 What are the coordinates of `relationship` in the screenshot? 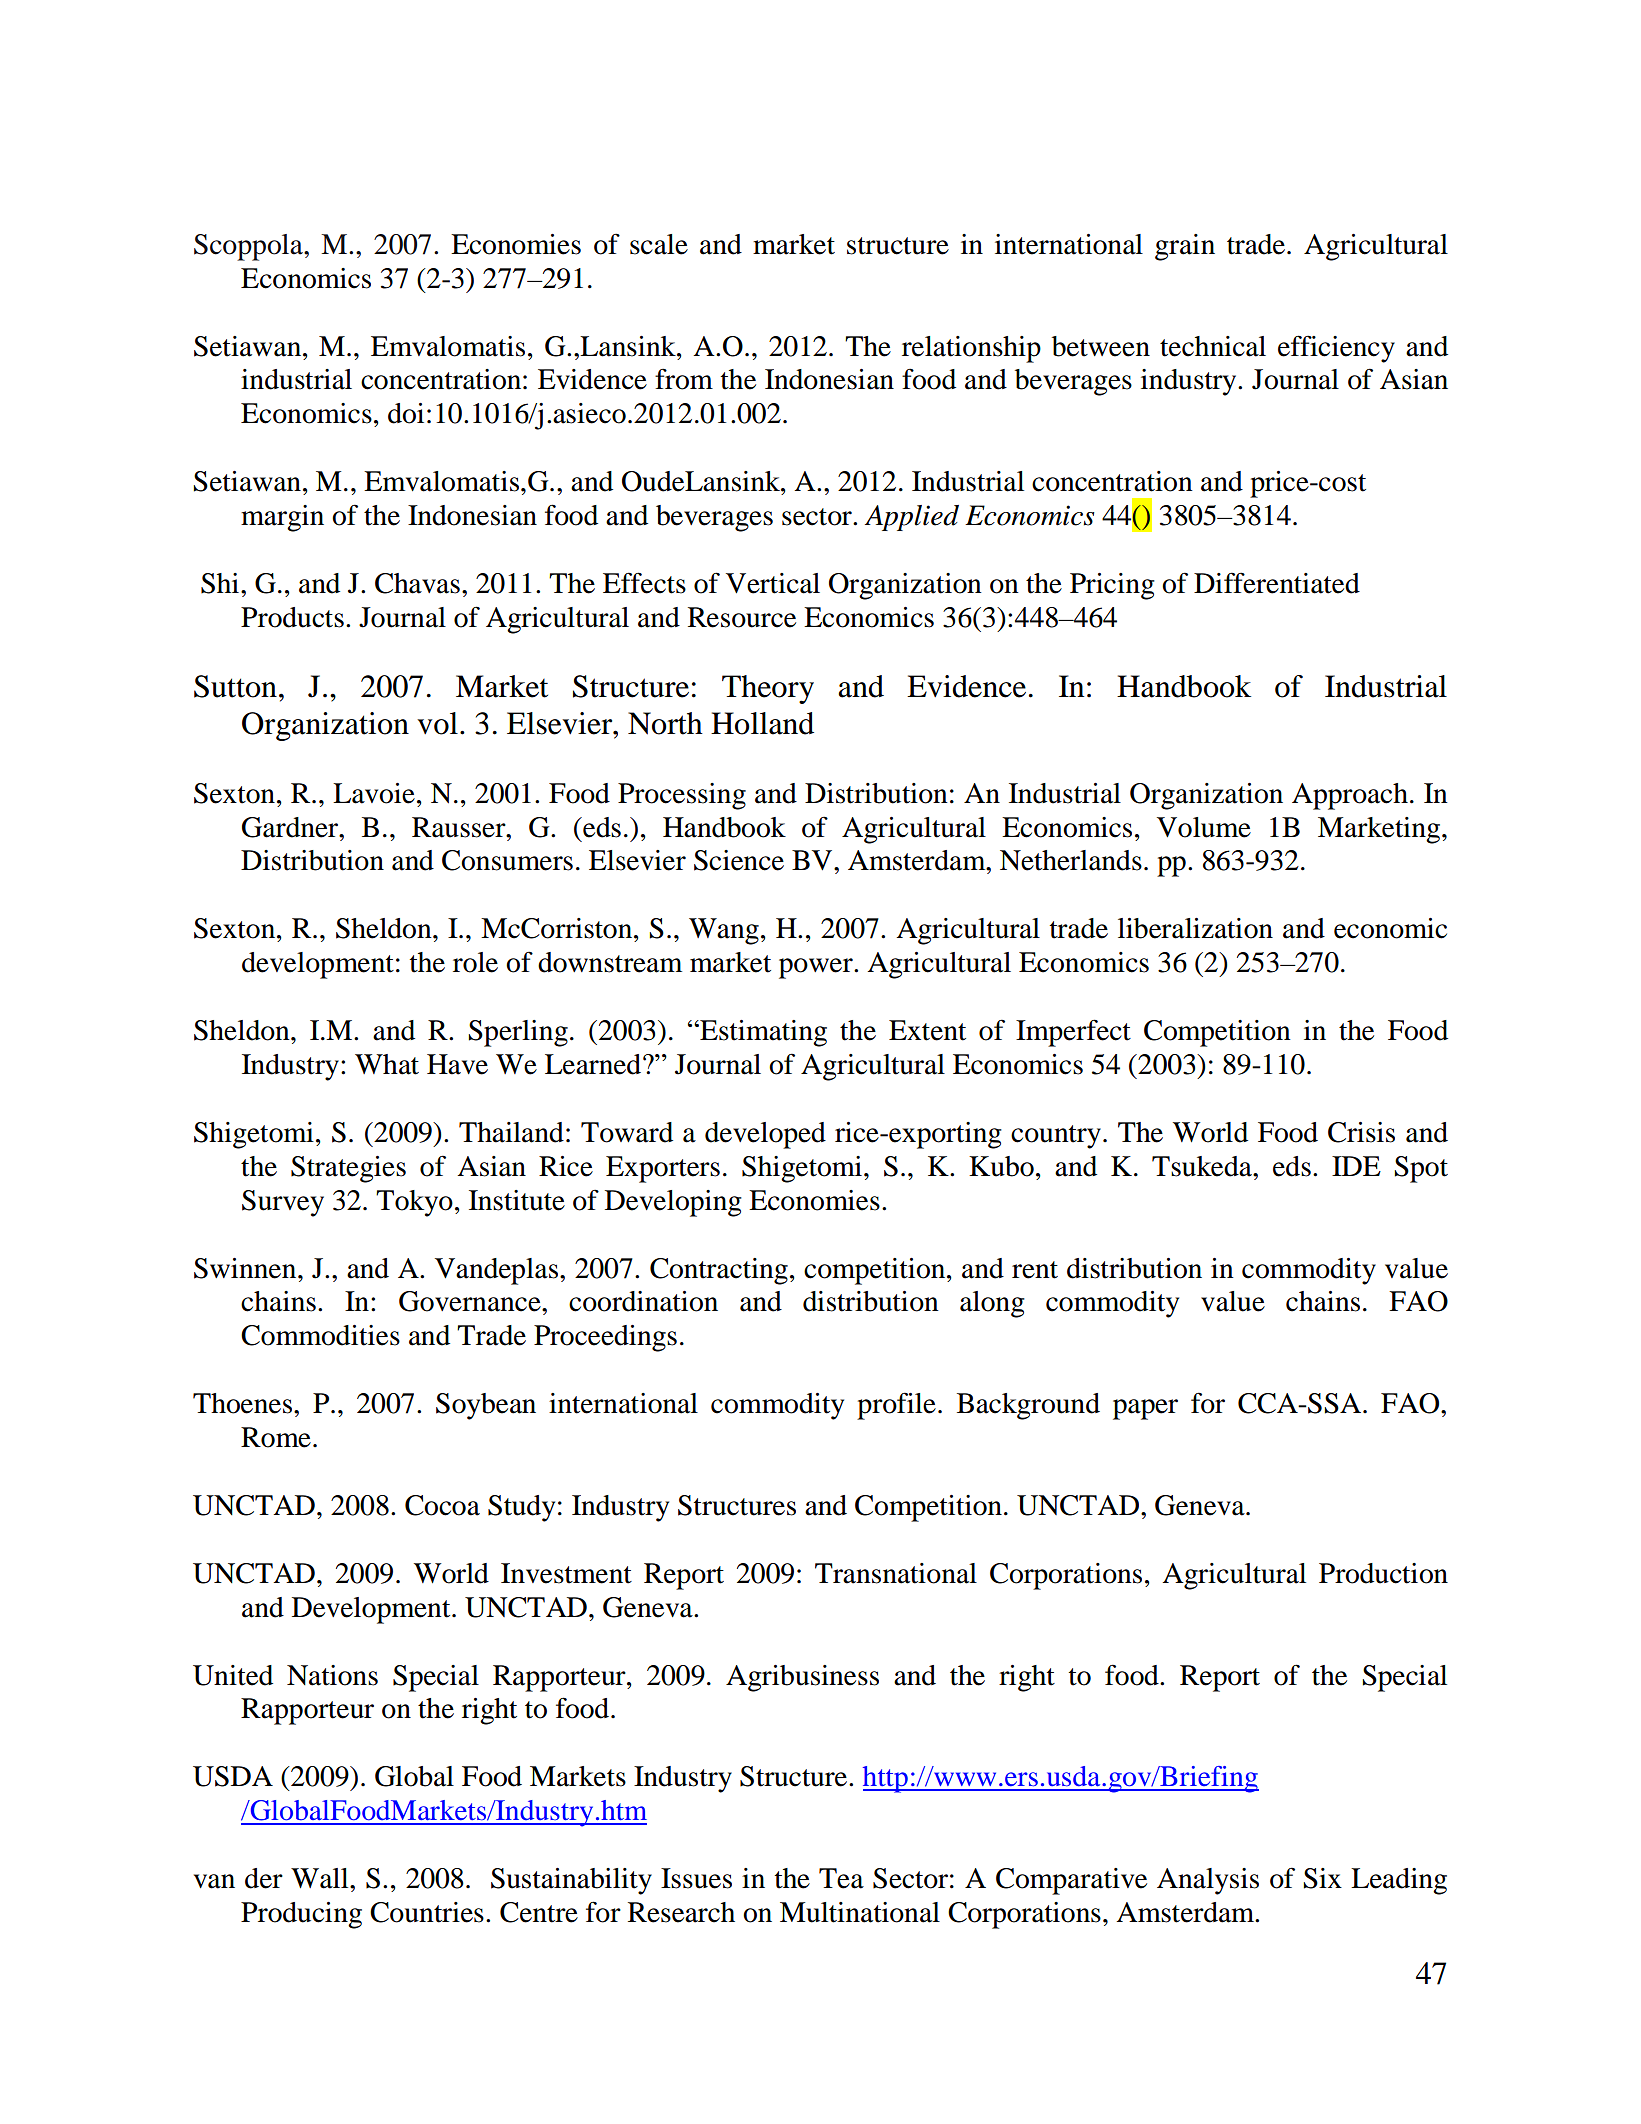 It's located at (971, 349).
